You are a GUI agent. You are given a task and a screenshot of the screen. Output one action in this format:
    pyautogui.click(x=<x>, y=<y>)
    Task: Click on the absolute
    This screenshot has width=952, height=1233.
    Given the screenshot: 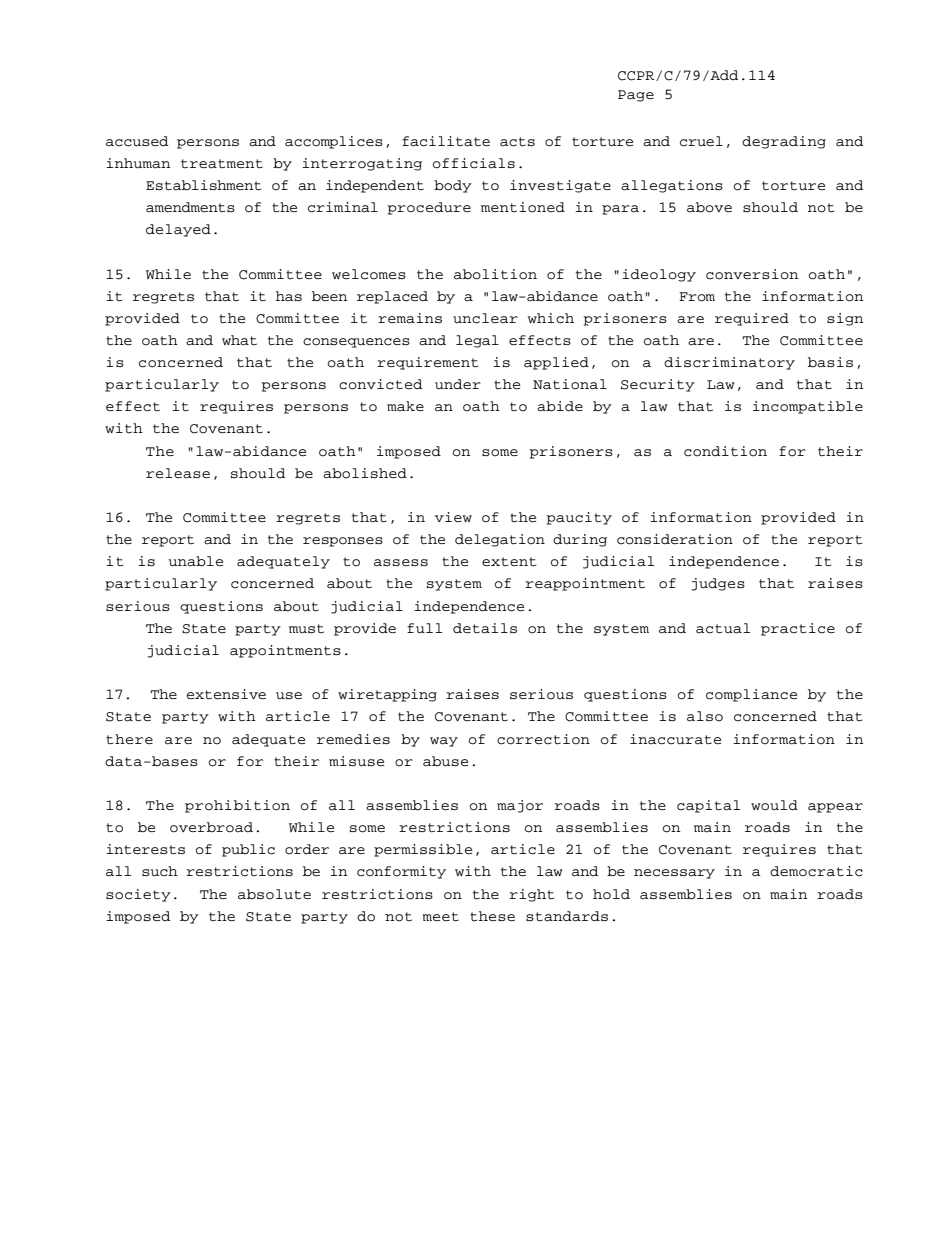 What is the action you would take?
    pyautogui.click(x=274, y=894)
